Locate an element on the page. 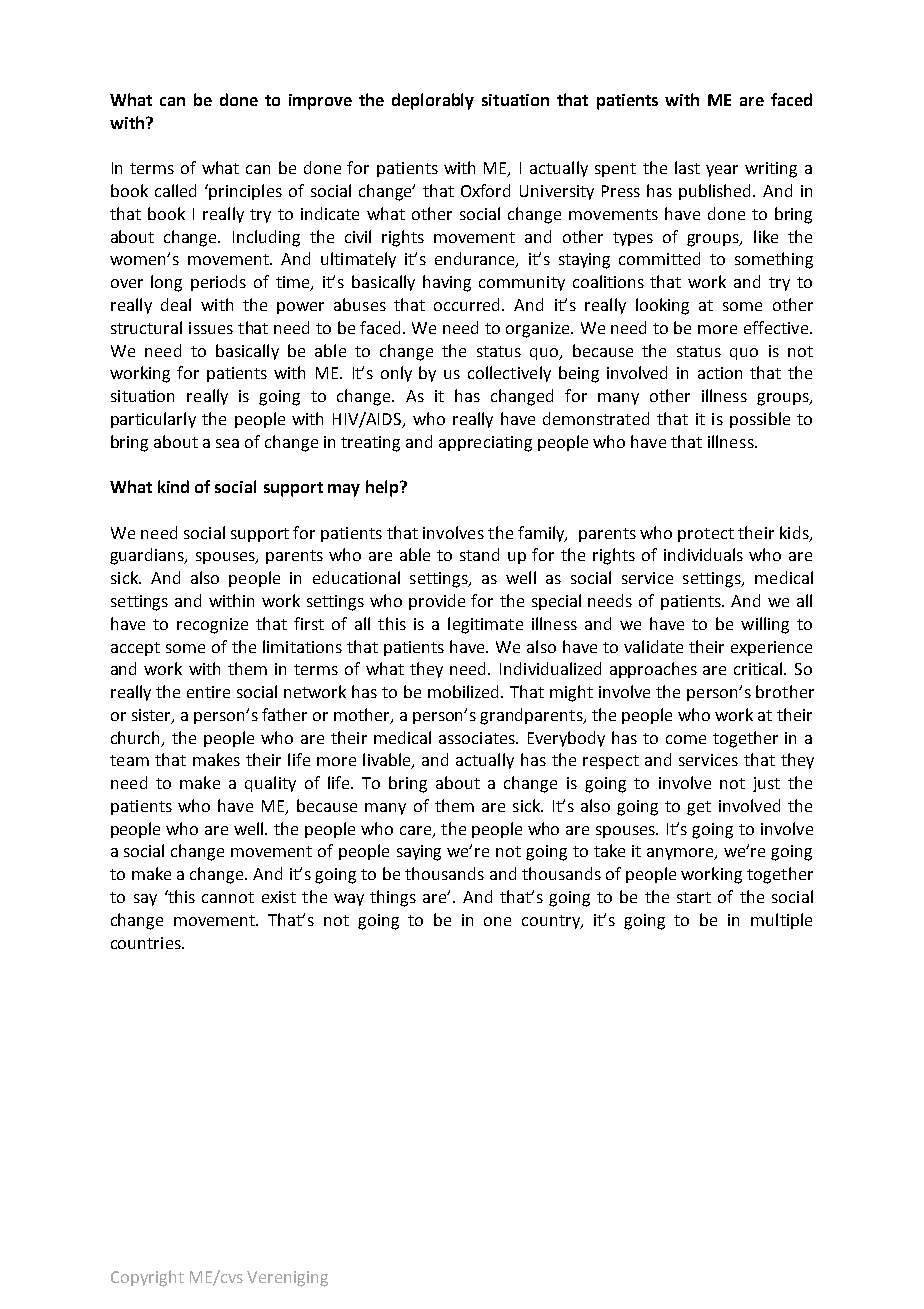 The height and width of the image is (1309, 924). called is located at coordinates (175, 190).
